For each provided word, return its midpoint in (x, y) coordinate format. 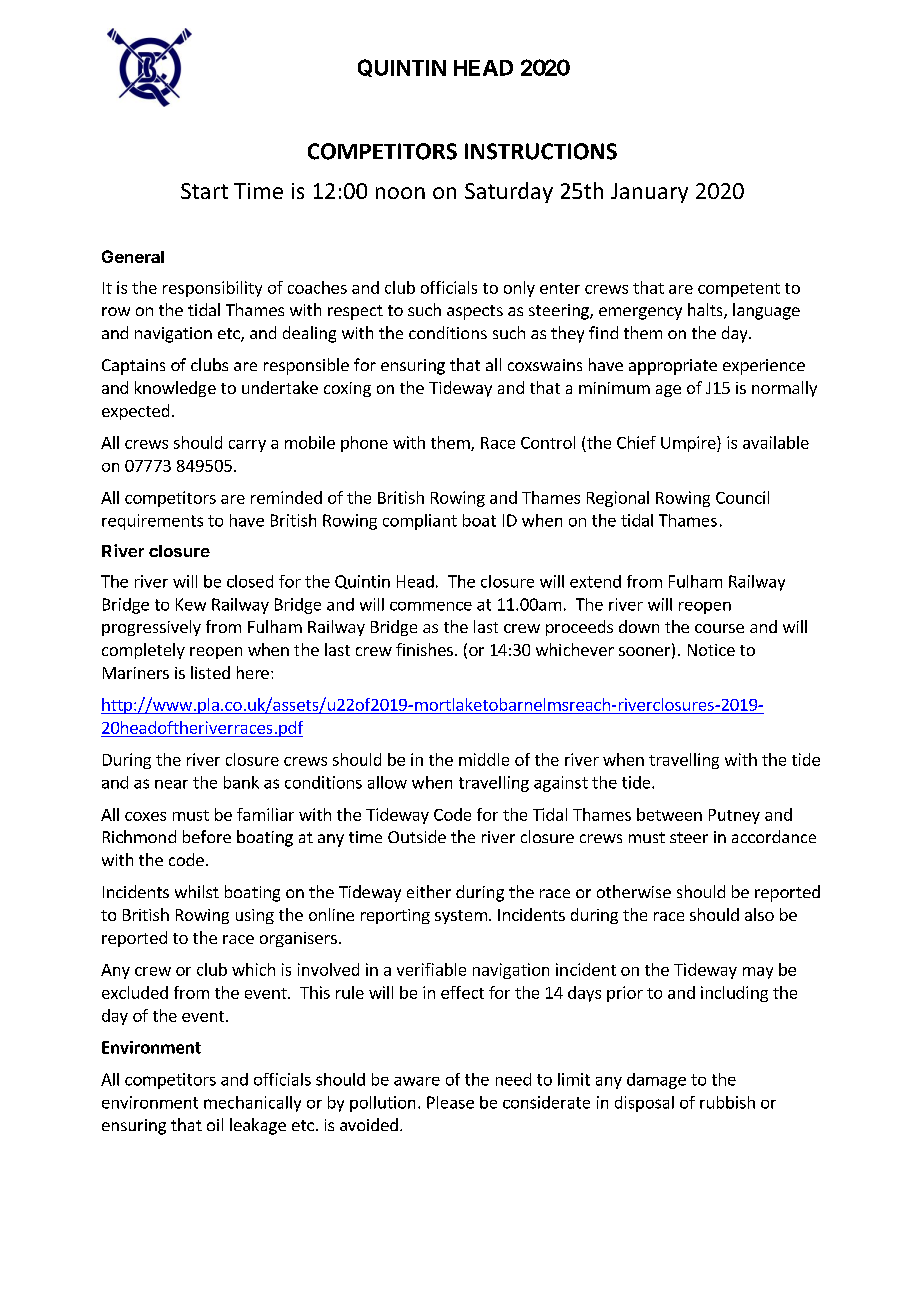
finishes (424, 649)
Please (450, 1102)
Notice (711, 650)
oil (215, 1124)
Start (204, 191)
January (649, 193)
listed (210, 672)
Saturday (509, 192)
